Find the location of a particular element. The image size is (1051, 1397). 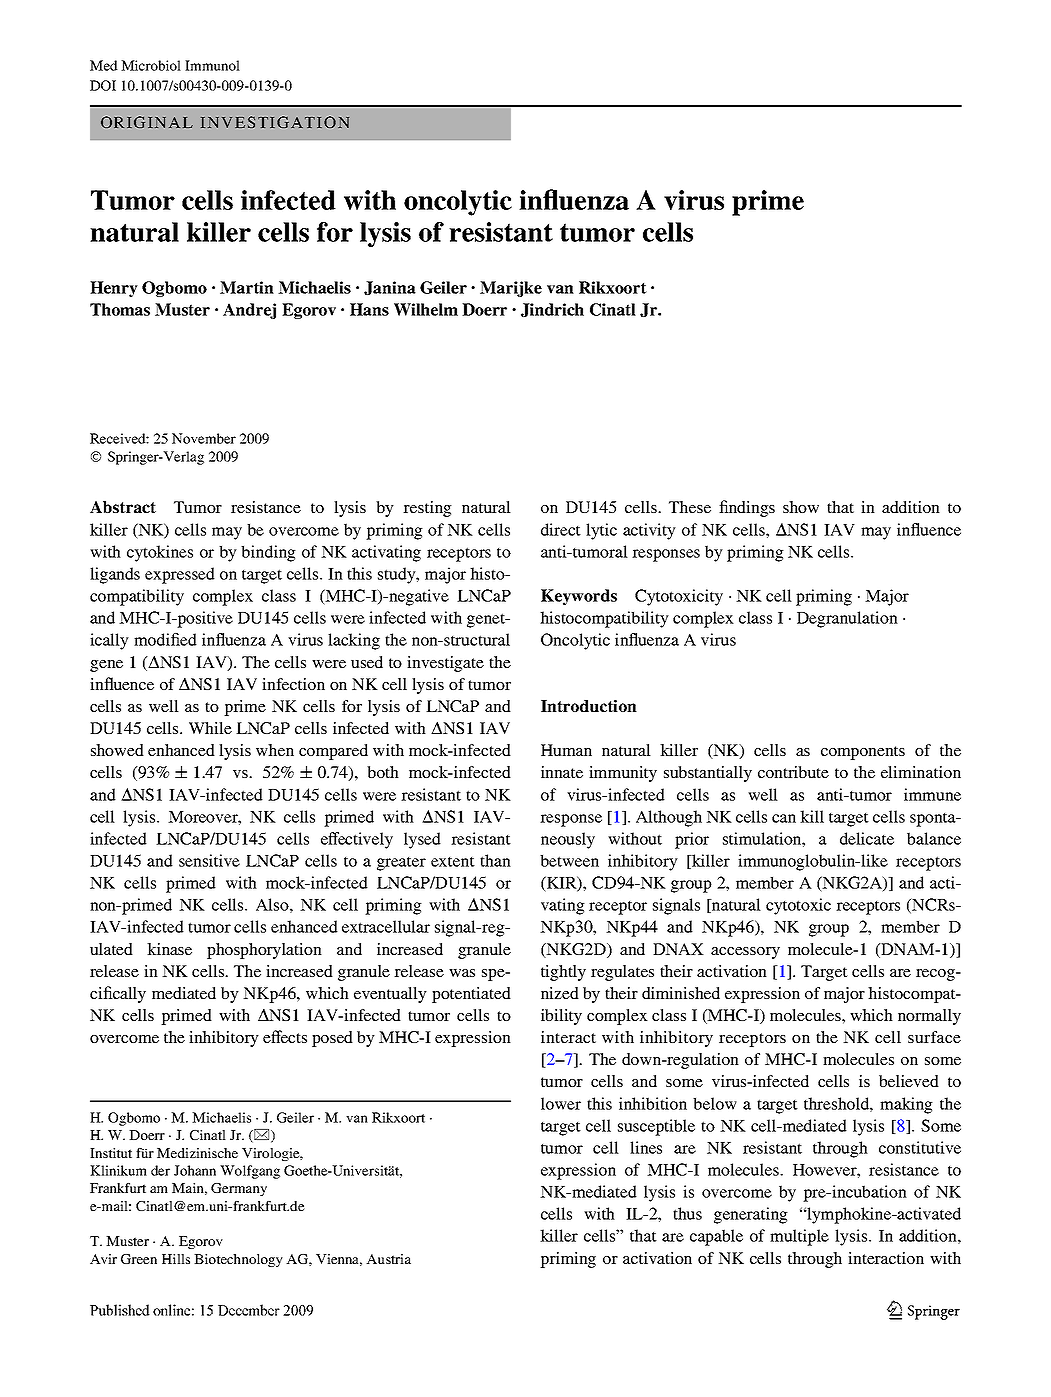

Austria is located at coordinates (388, 1259).
